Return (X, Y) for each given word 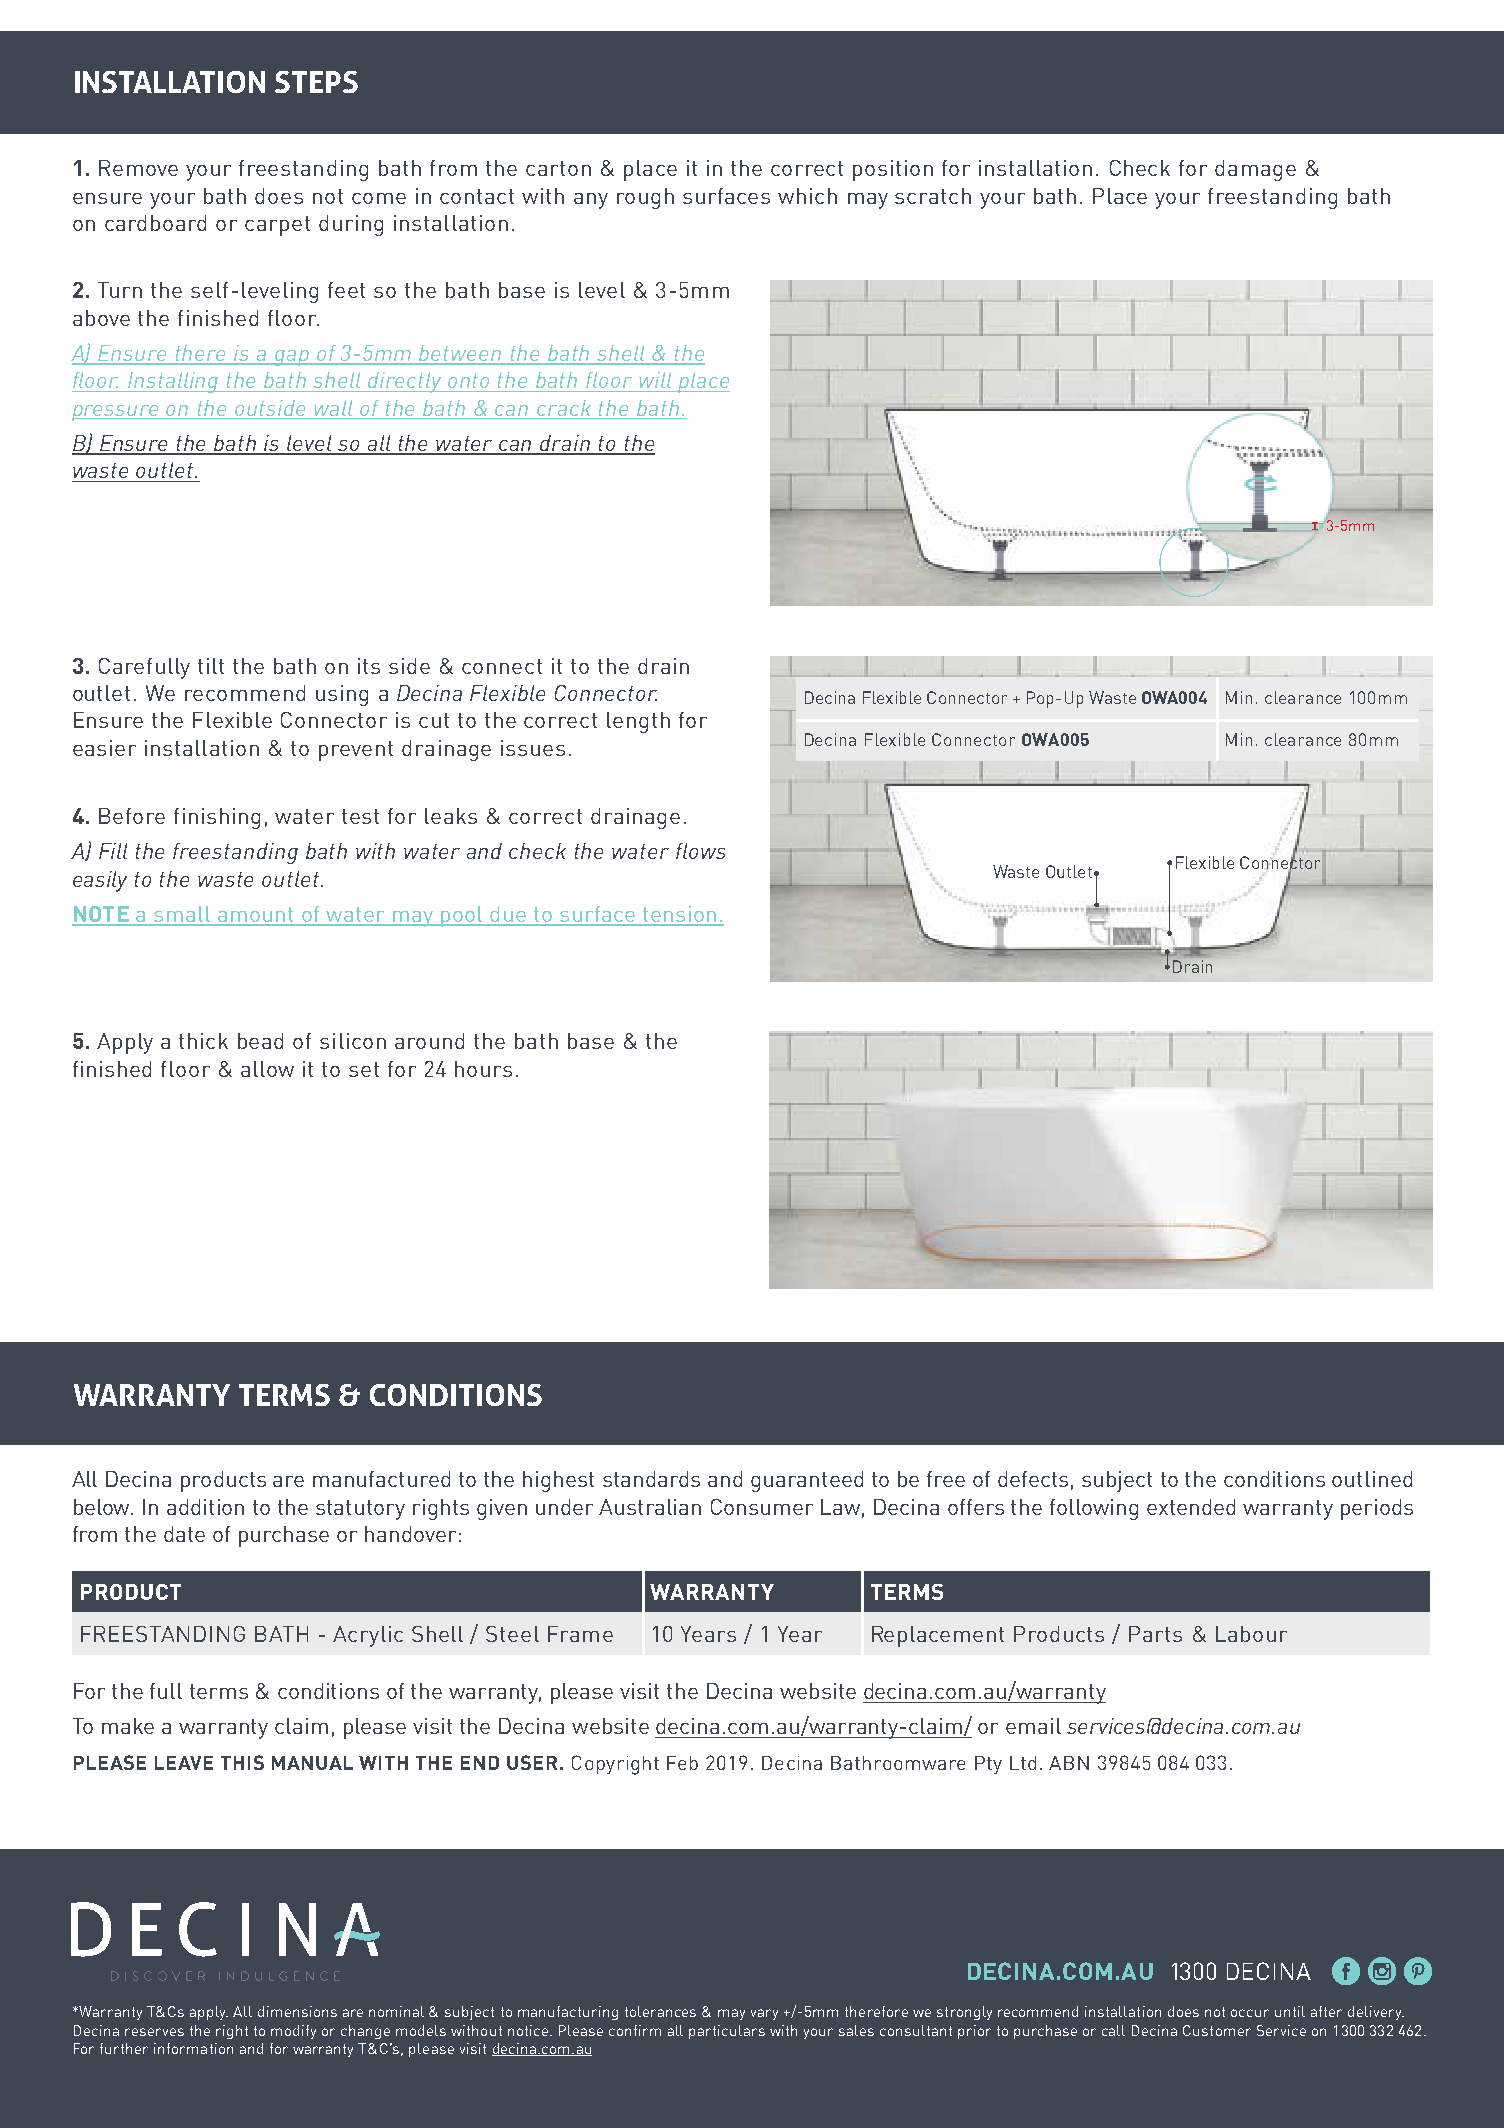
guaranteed (807, 1481)
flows (700, 851)
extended (1191, 1507)
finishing (217, 818)
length (638, 722)
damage (1255, 170)
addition (205, 1507)
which (807, 196)
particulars (727, 2032)
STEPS (316, 82)
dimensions (297, 2011)
